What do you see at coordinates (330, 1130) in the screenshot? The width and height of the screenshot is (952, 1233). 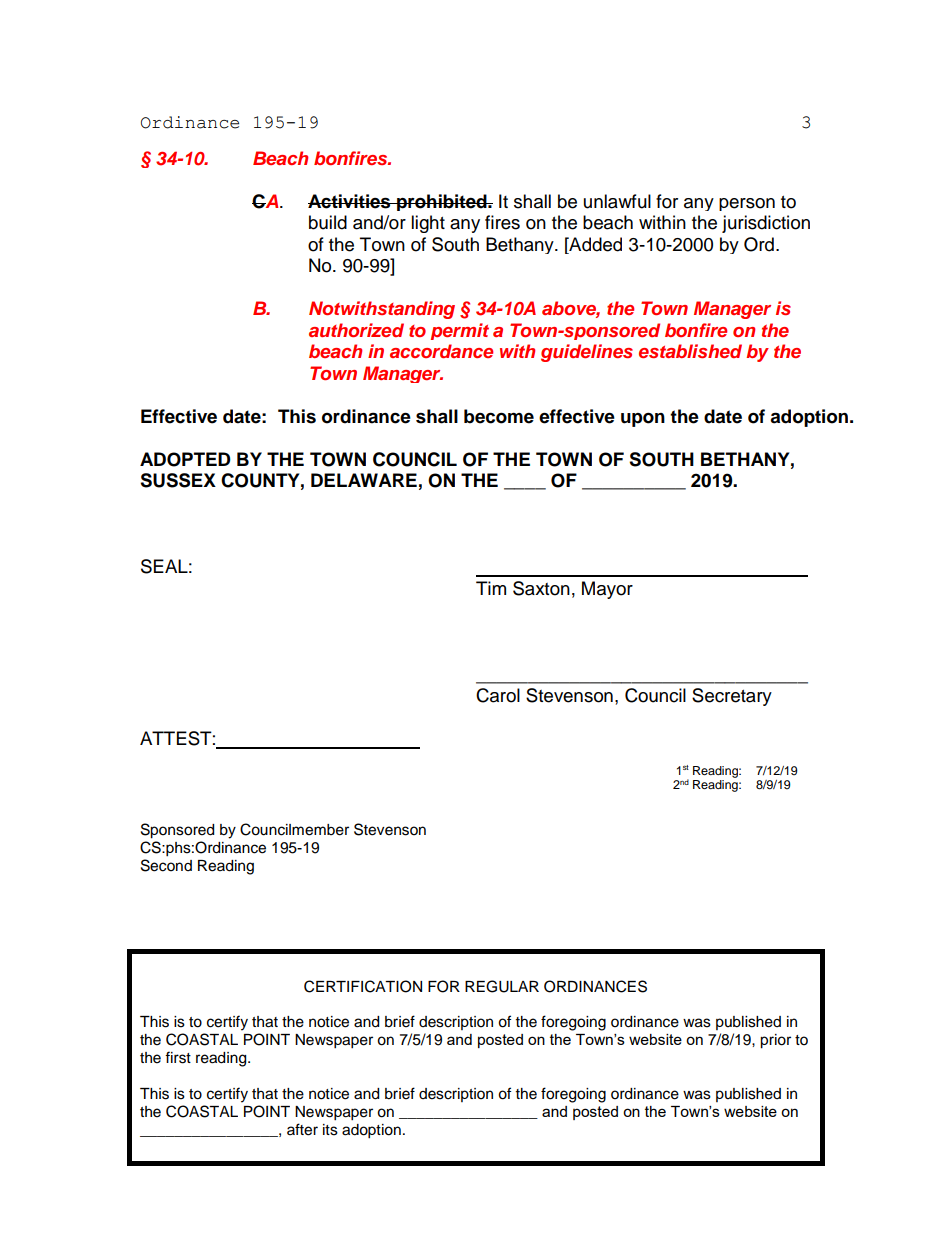 I see `its` at bounding box center [330, 1130].
